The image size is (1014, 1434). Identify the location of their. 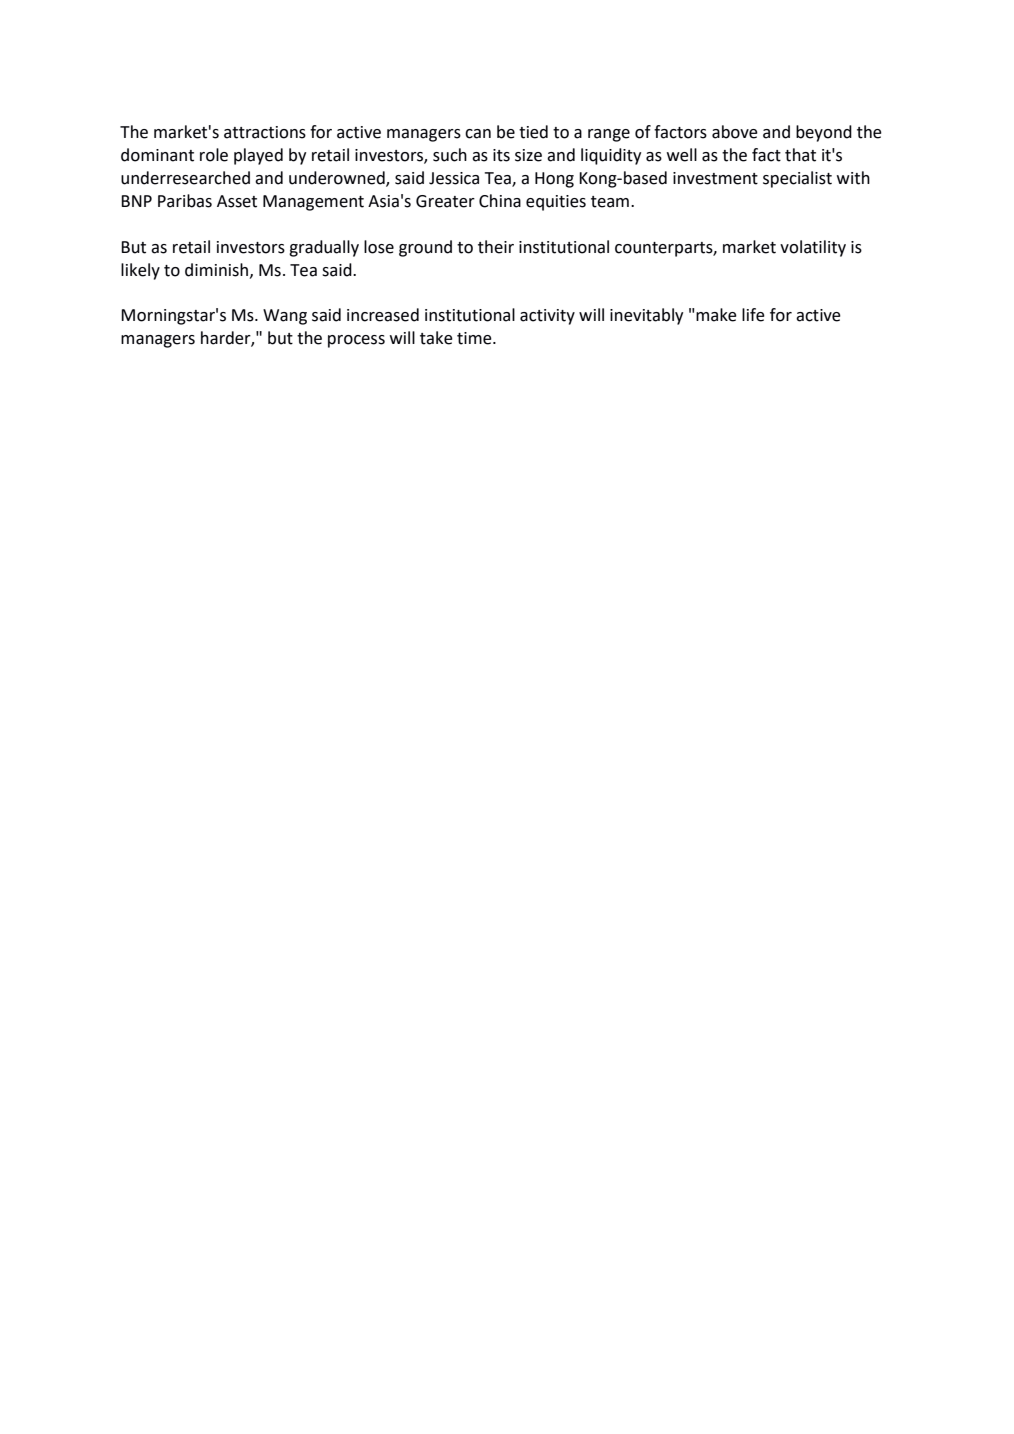
(496, 247).
